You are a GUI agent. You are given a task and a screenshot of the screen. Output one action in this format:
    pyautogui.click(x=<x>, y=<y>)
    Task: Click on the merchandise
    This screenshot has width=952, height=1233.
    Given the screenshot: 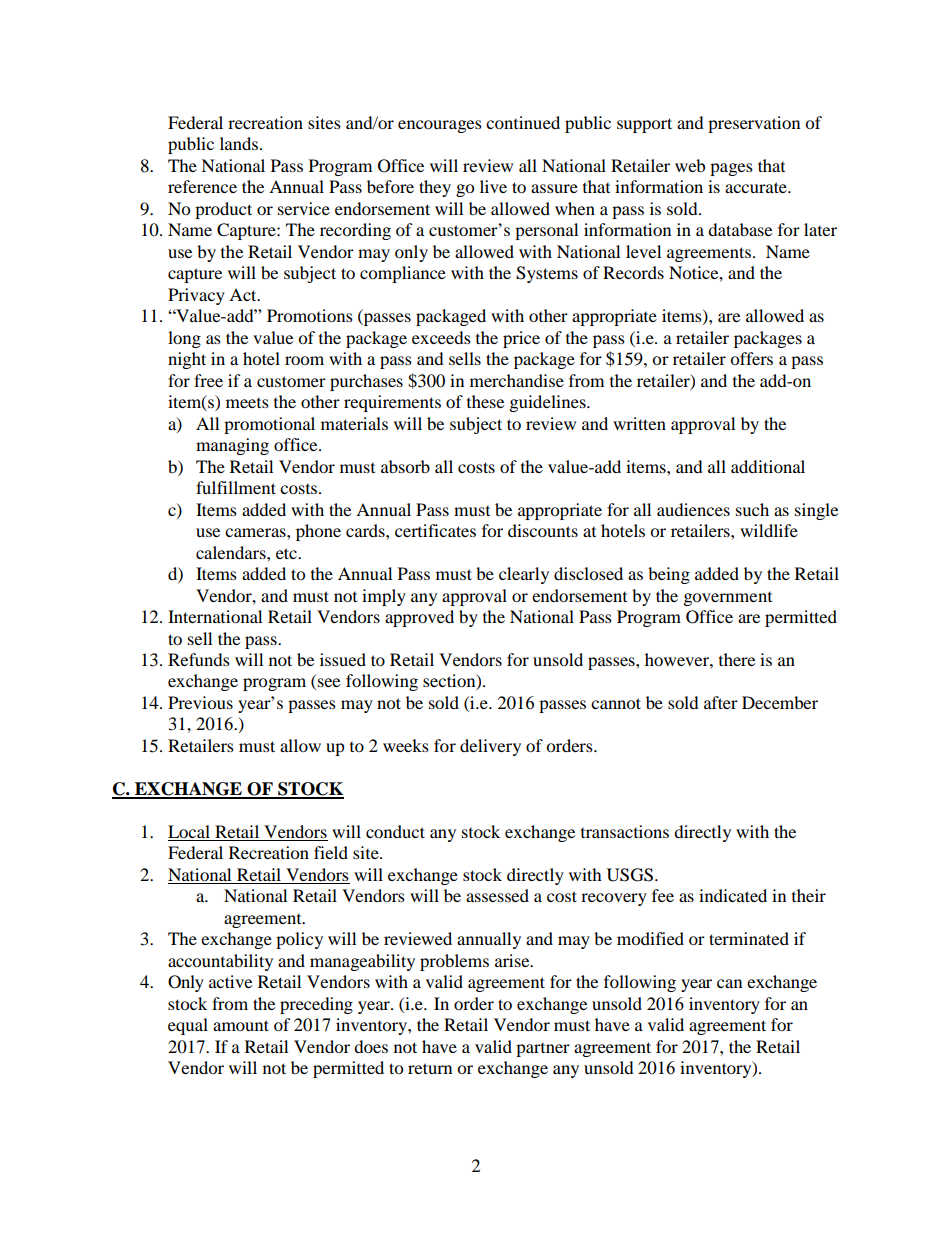 What is the action you would take?
    pyautogui.click(x=517, y=380)
